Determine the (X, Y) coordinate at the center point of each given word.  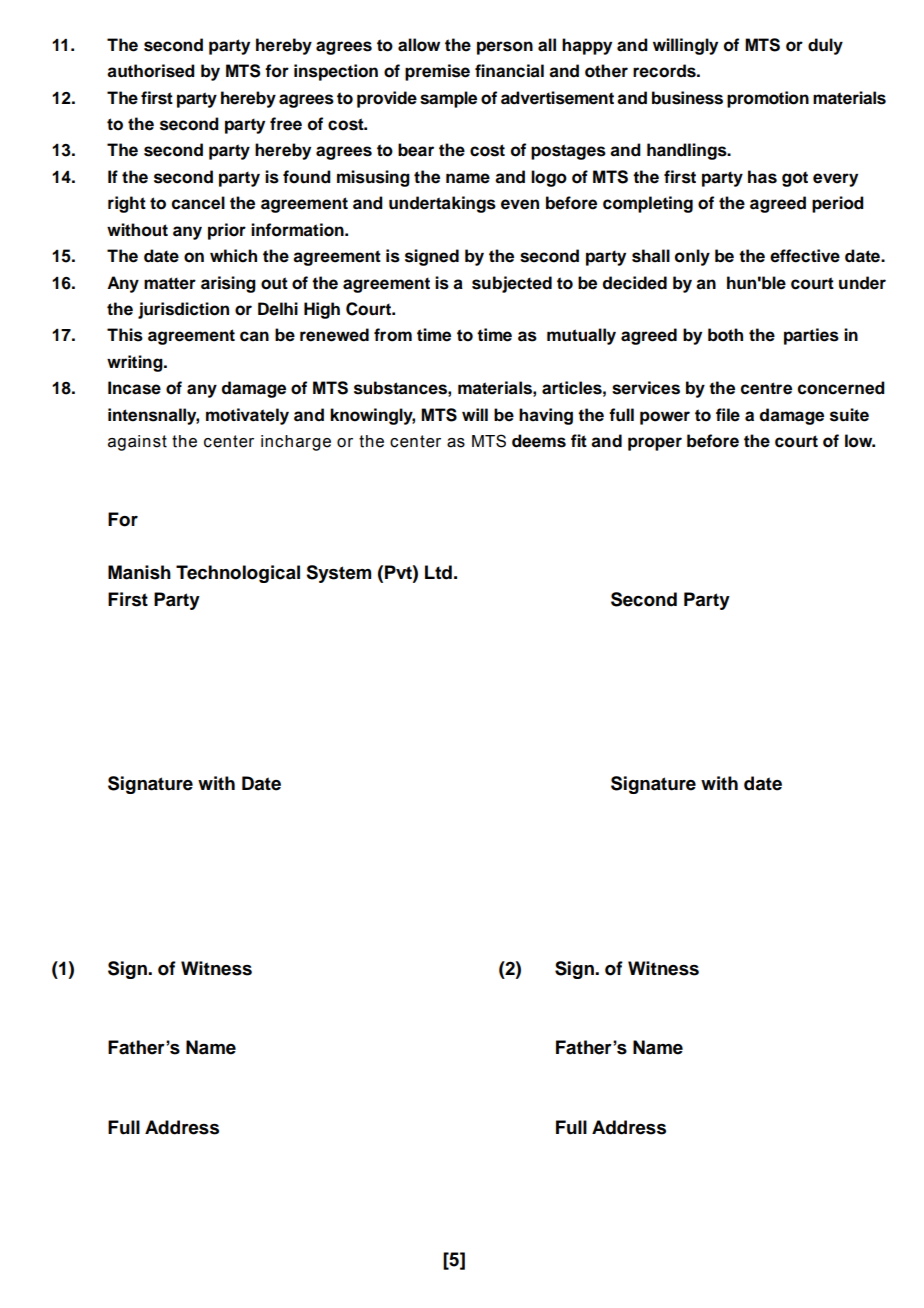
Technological (238, 574)
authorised (151, 71)
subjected (512, 284)
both (725, 335)
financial (509, 71)
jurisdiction (183, 310)
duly (825, 46)
